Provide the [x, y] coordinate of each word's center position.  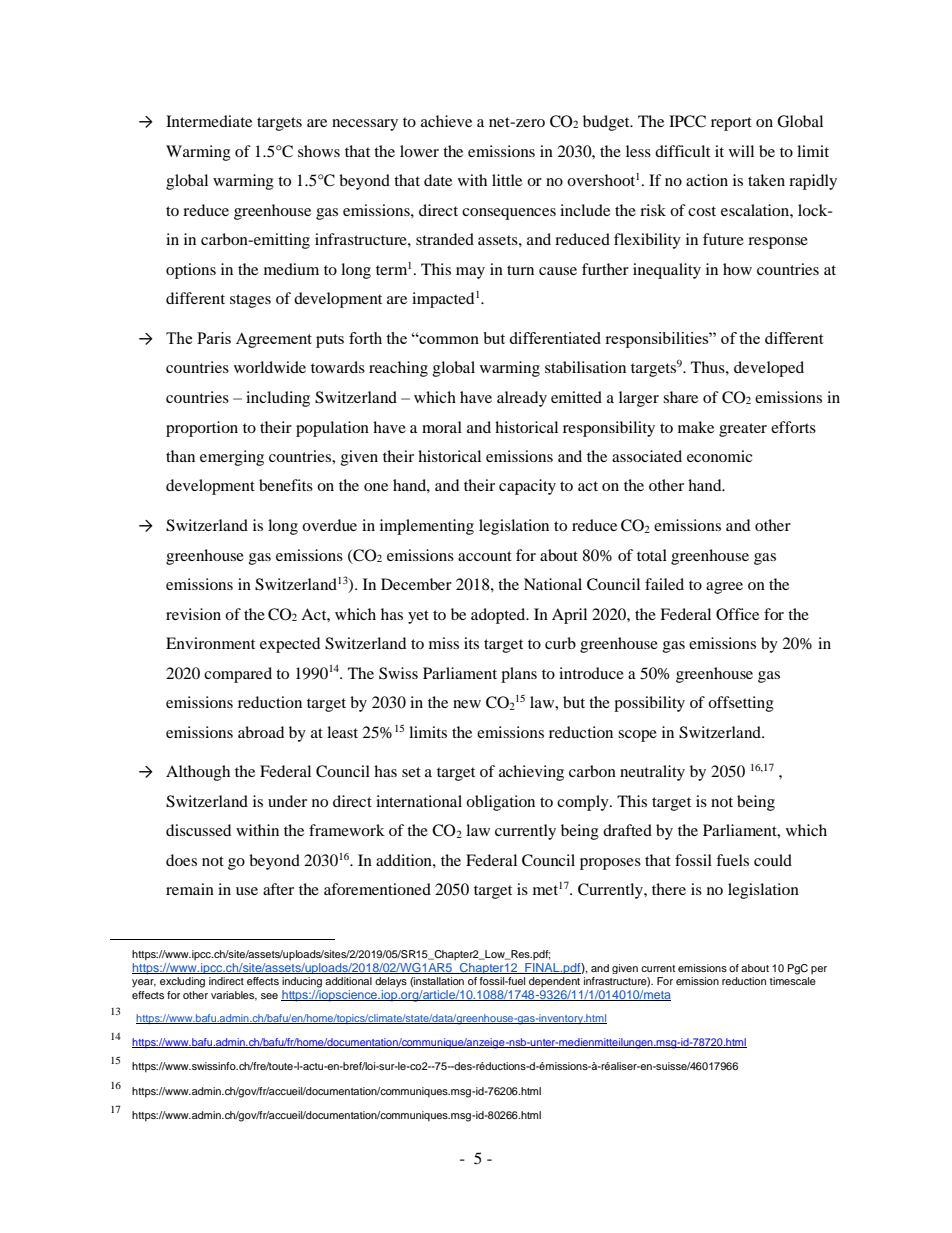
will [741, 151]
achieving [531, 773]
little [507, 180]
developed [769, 369]
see [269, 996]
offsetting [741, 704]
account [485, 556]
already [522, 399]
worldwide [270, 367]
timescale [793, 979]
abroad [261, 732]
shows [319, 151]
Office [737, 614]
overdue [329, 525]
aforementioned [377, 889]
